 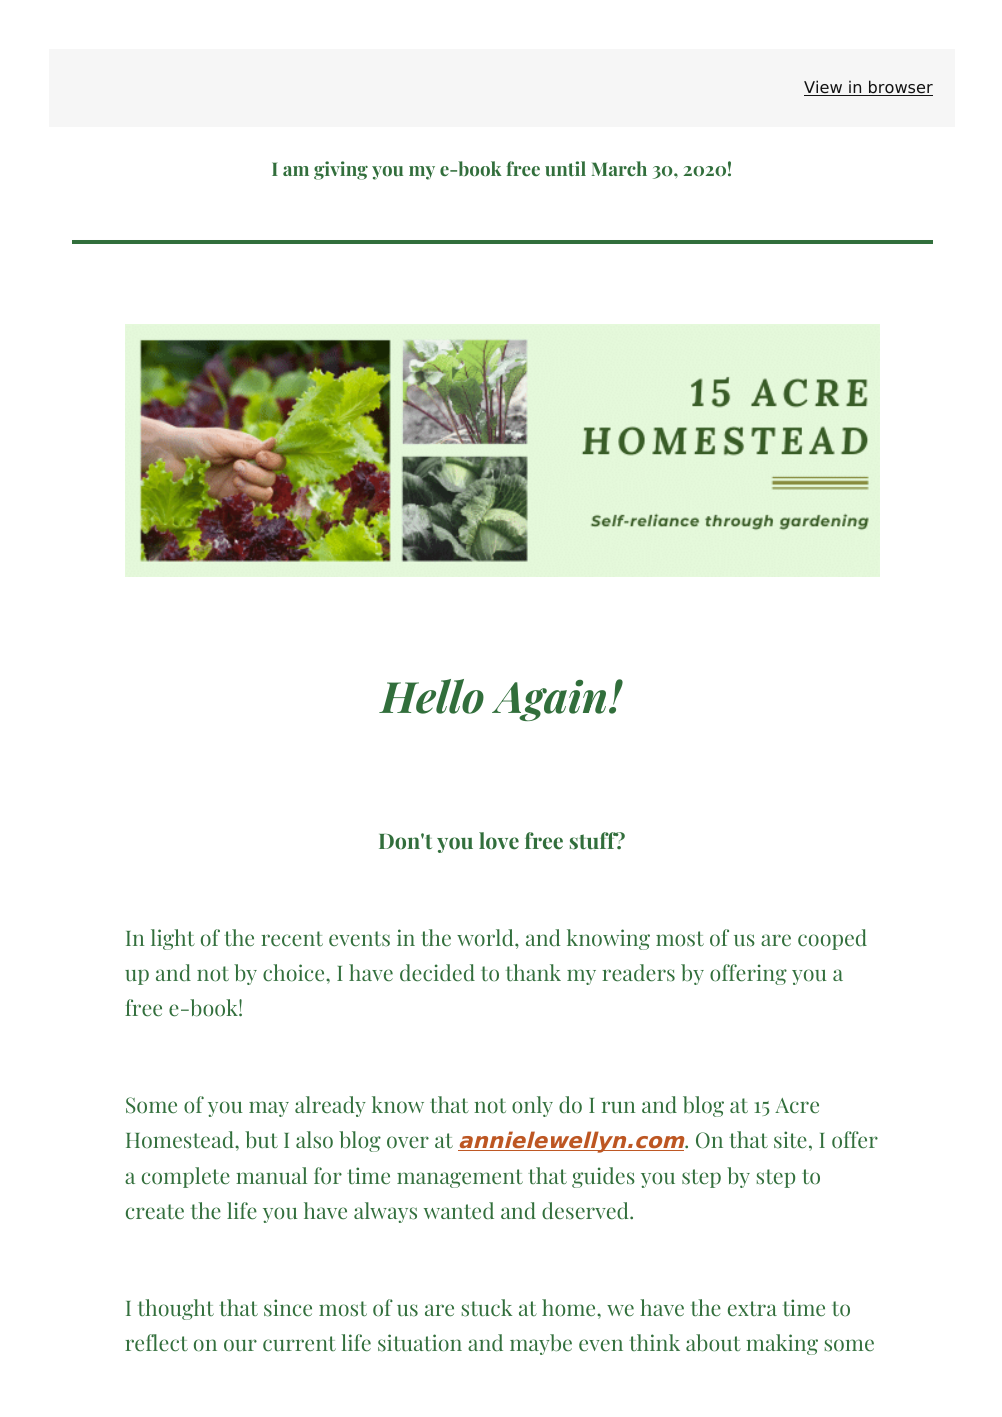 What do you see at coordinates (824, 88) in the screenshot?
I see `View` at bounding box center [824, 88].
